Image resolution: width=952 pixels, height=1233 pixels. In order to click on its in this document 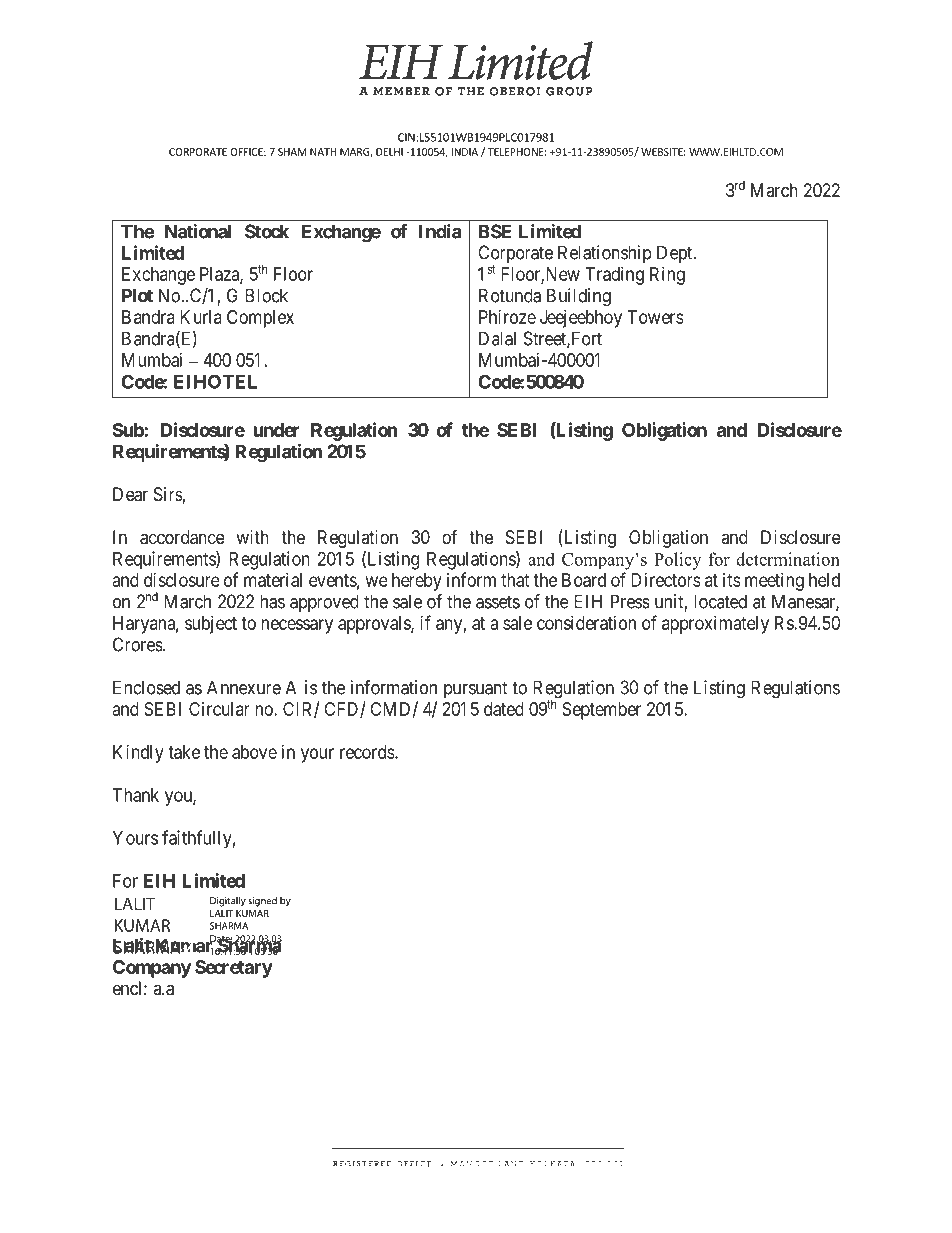, I will do `click(732, 580)`.
